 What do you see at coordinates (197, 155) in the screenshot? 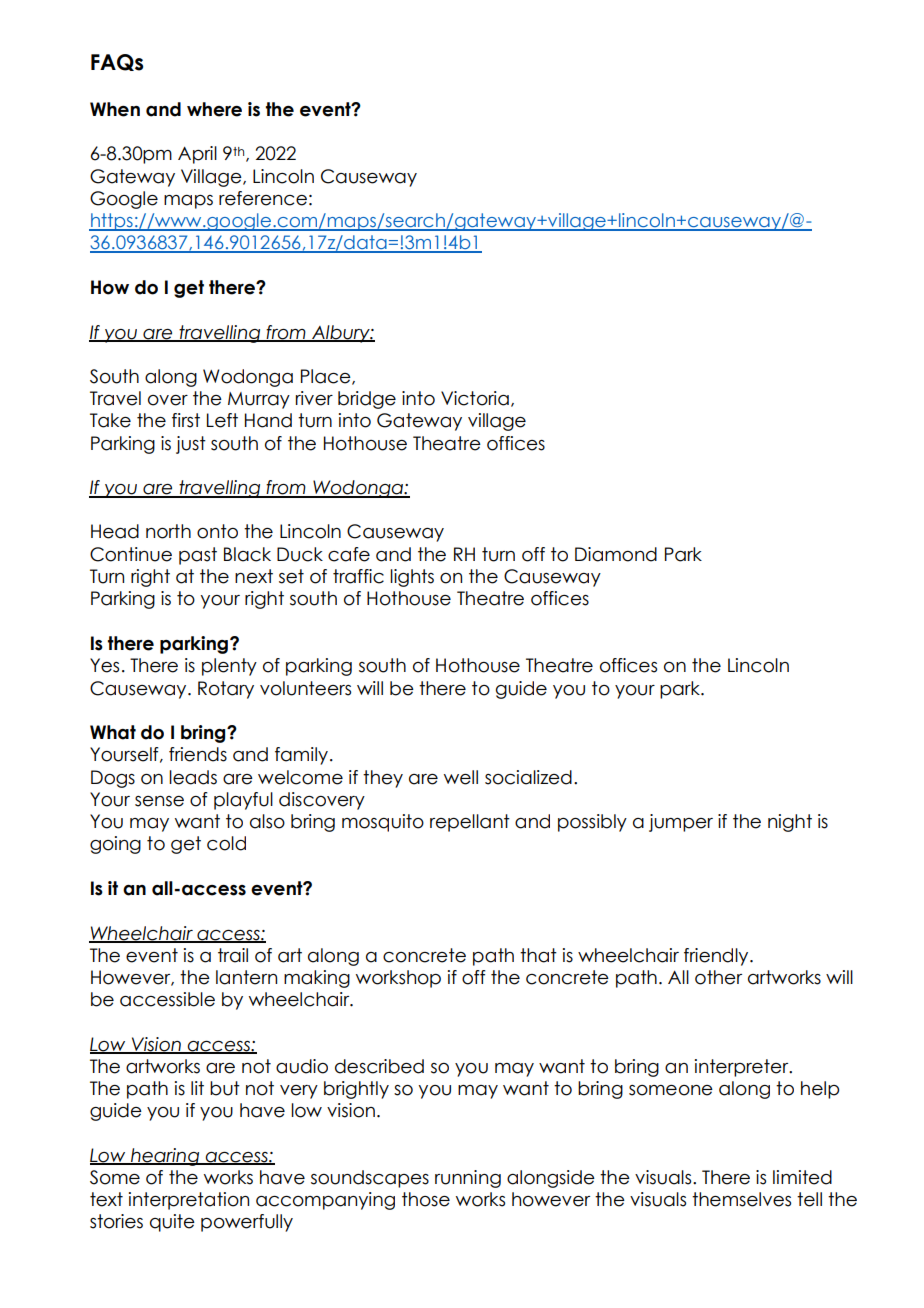
I see `April` at bounding box center [197, 155].
